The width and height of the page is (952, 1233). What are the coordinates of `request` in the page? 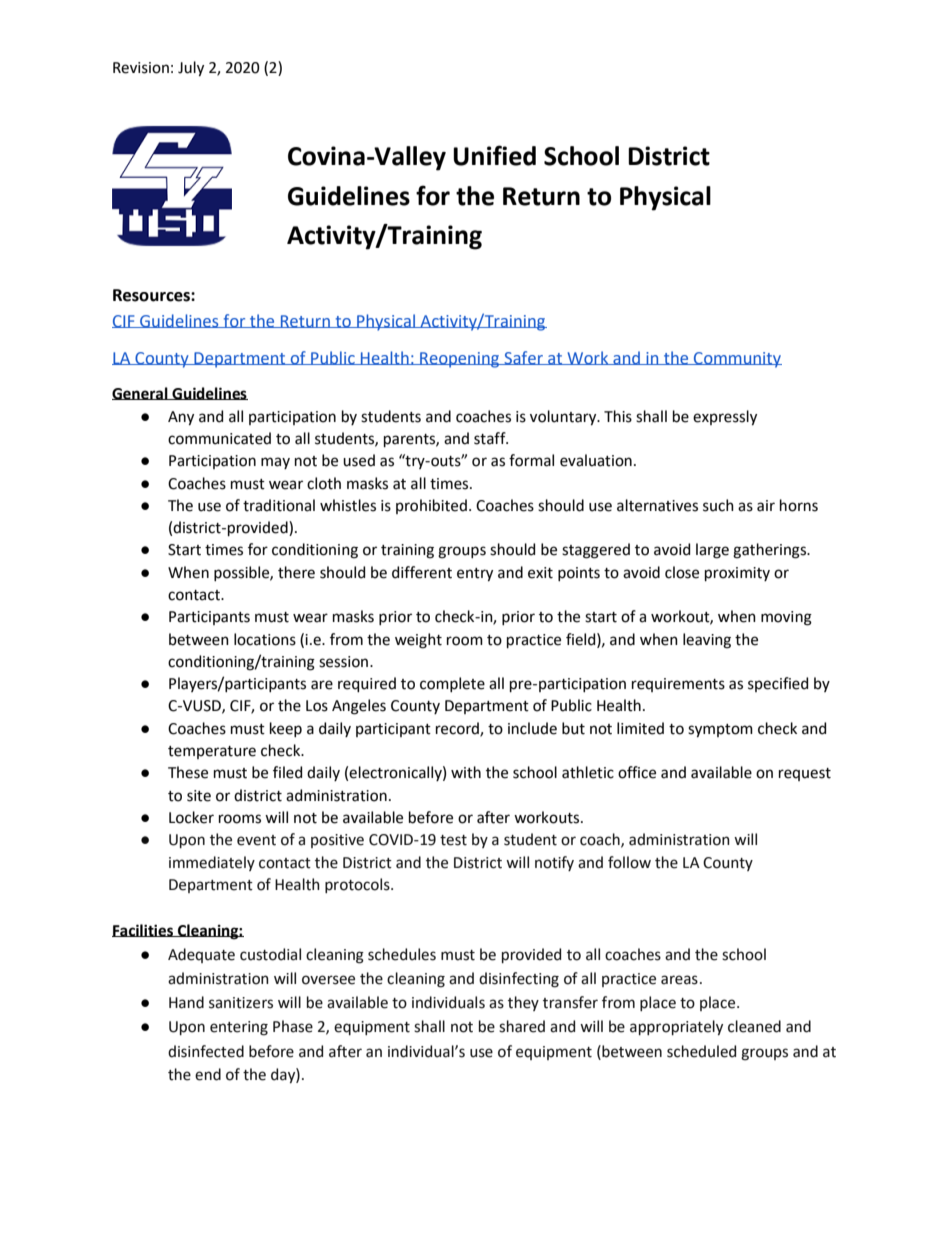 It's located at (805, 774).
